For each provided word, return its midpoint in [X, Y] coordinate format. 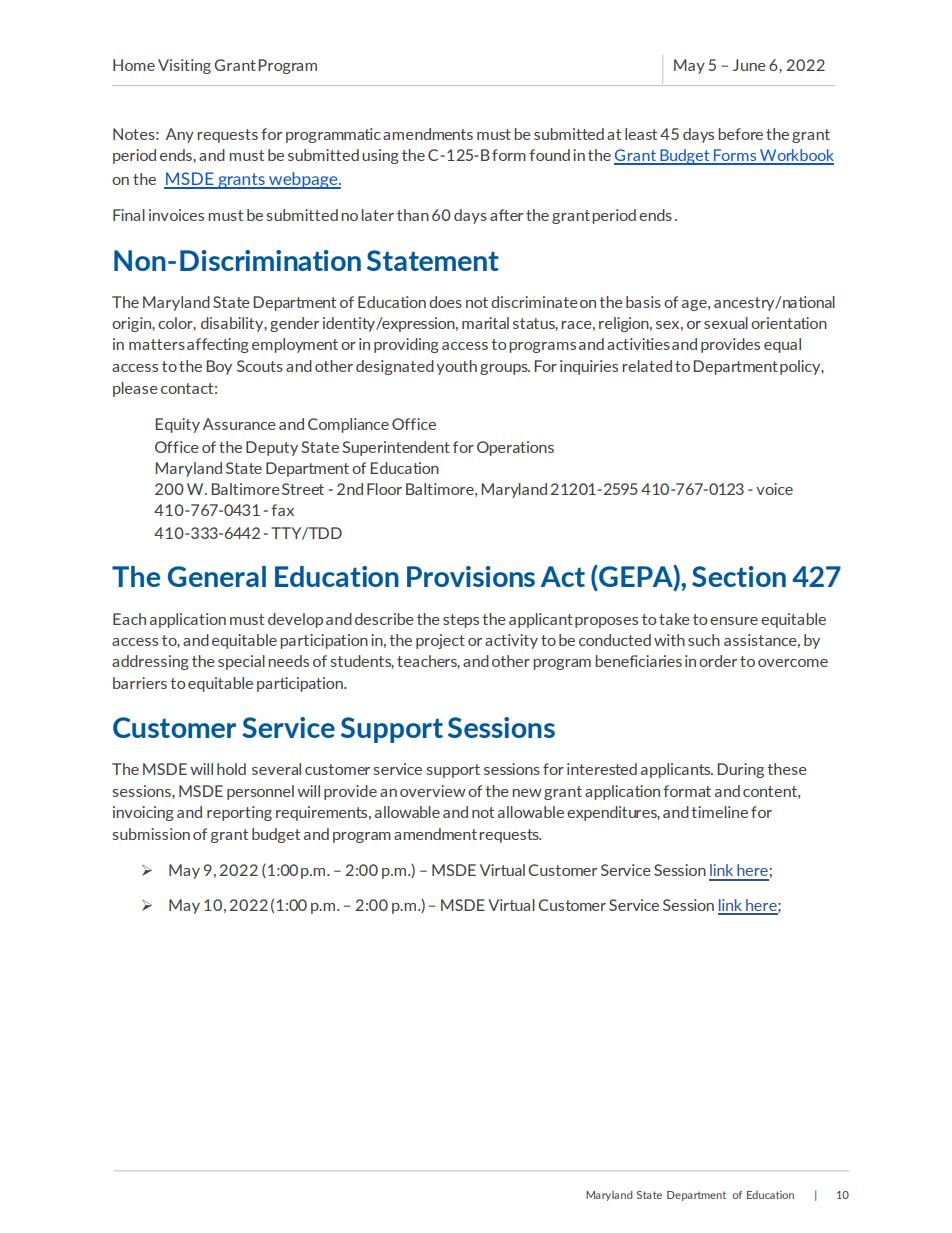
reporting [239, 813]
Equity [177, 425]
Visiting [184, 66]
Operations [515, 448]
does [445, 302]
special [241, 662]
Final [129, 215]
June [749, 65]
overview [433, 791]
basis [643, 302]
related [647, 366]
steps [461, 621]
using [380, 156]
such [704, 640]
